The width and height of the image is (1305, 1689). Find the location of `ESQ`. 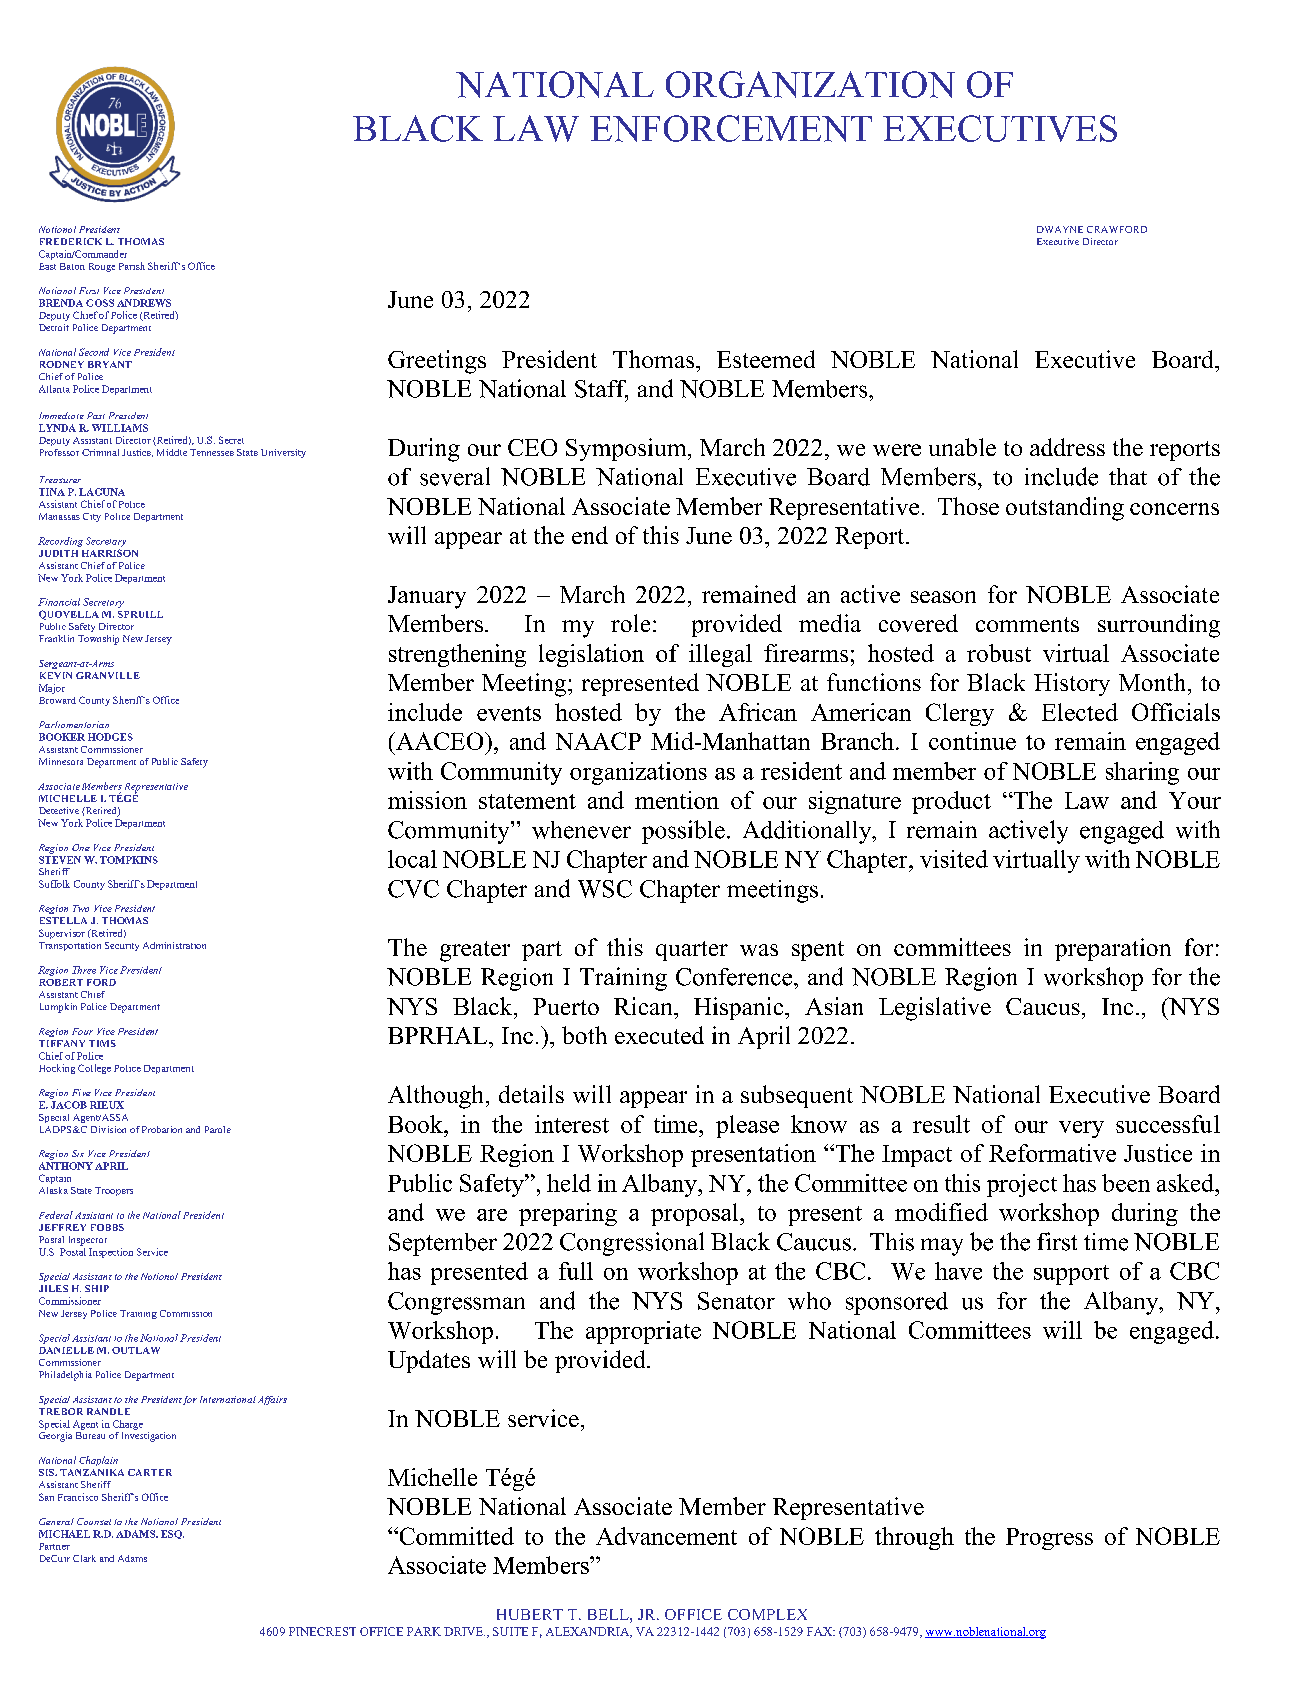

ESQ is located at coordinates (172, 1534).
